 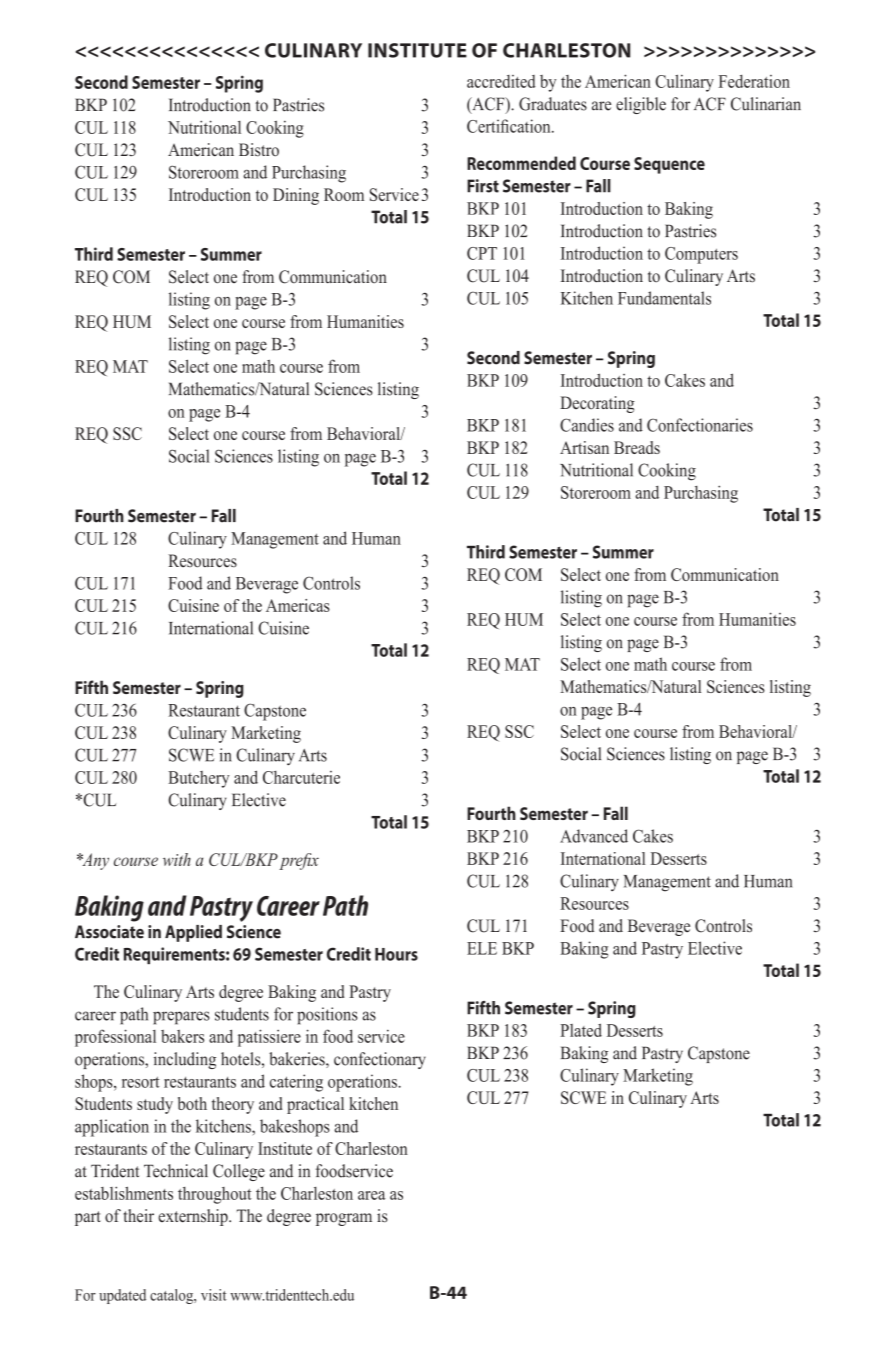 What do you see at coordinates (172, 1296) in the screenshot?
I see `catalog` at bounding box center [172, 1296].
